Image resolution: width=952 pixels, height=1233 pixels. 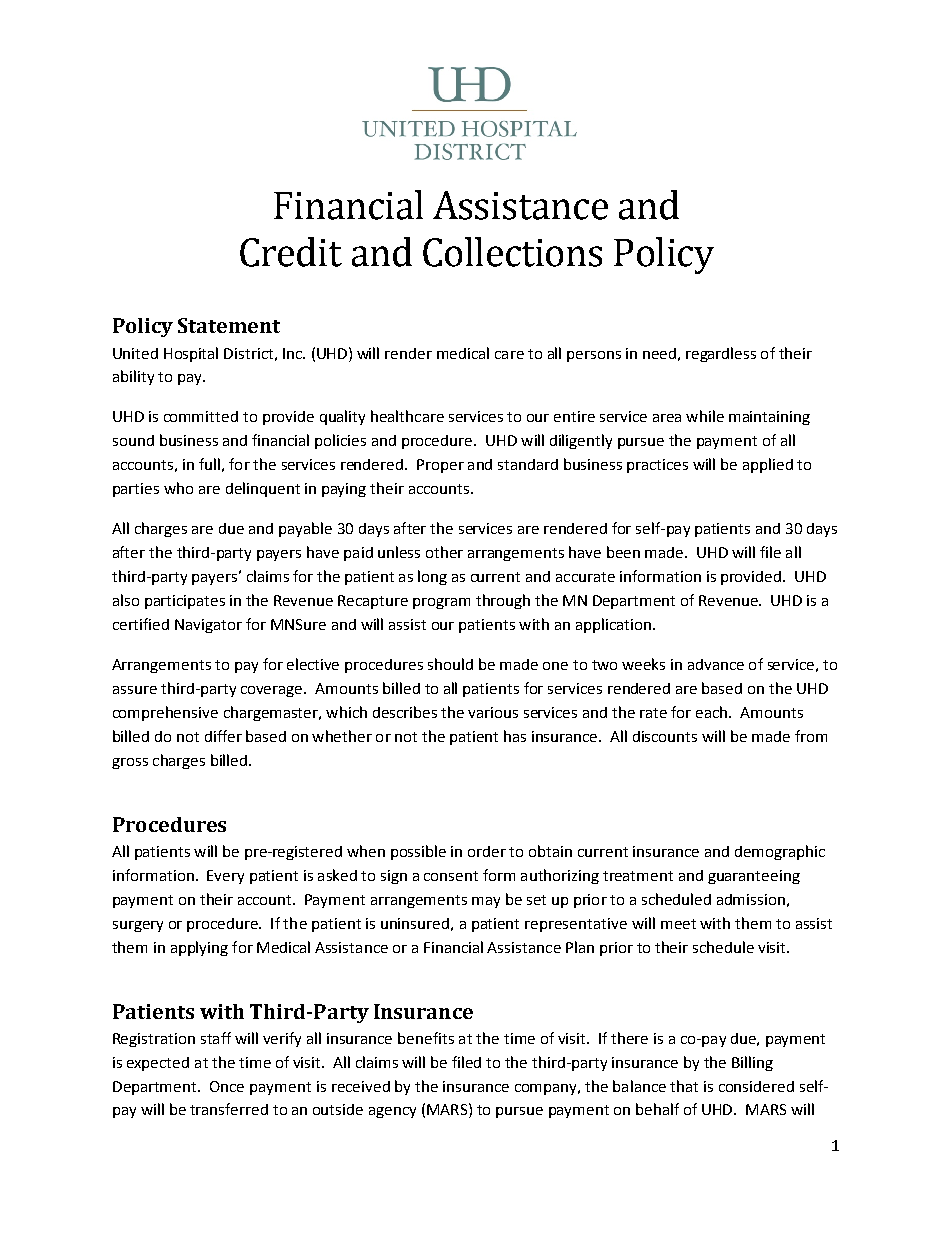 I want to click on various, so click(x=493, y=712).
